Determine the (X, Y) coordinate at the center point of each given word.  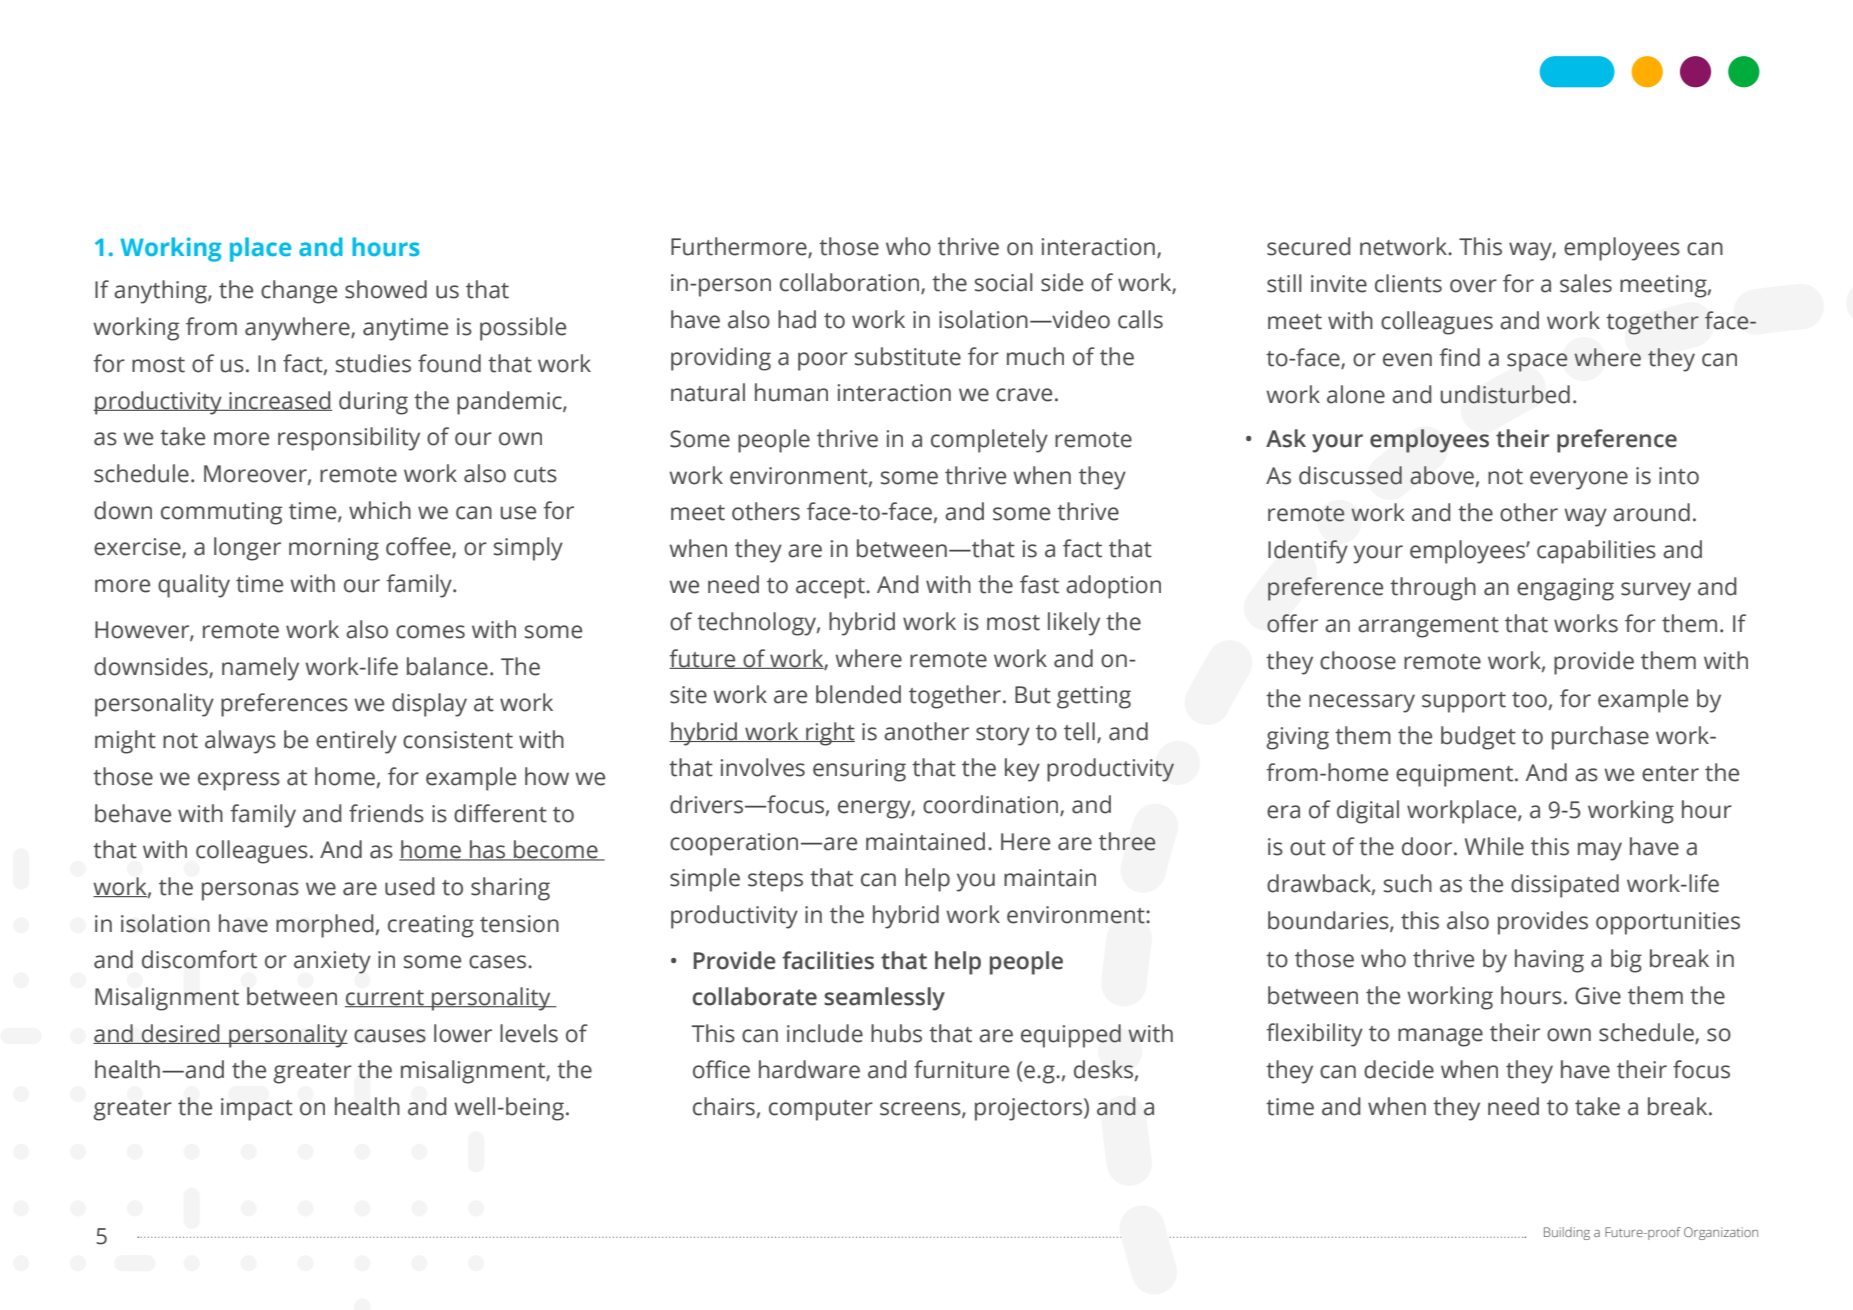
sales (1586, 283)
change (299, 292)
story (1003, 735)
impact (257, 1109)
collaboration (851, 283)
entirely (356, 742)
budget (1478, 738)
